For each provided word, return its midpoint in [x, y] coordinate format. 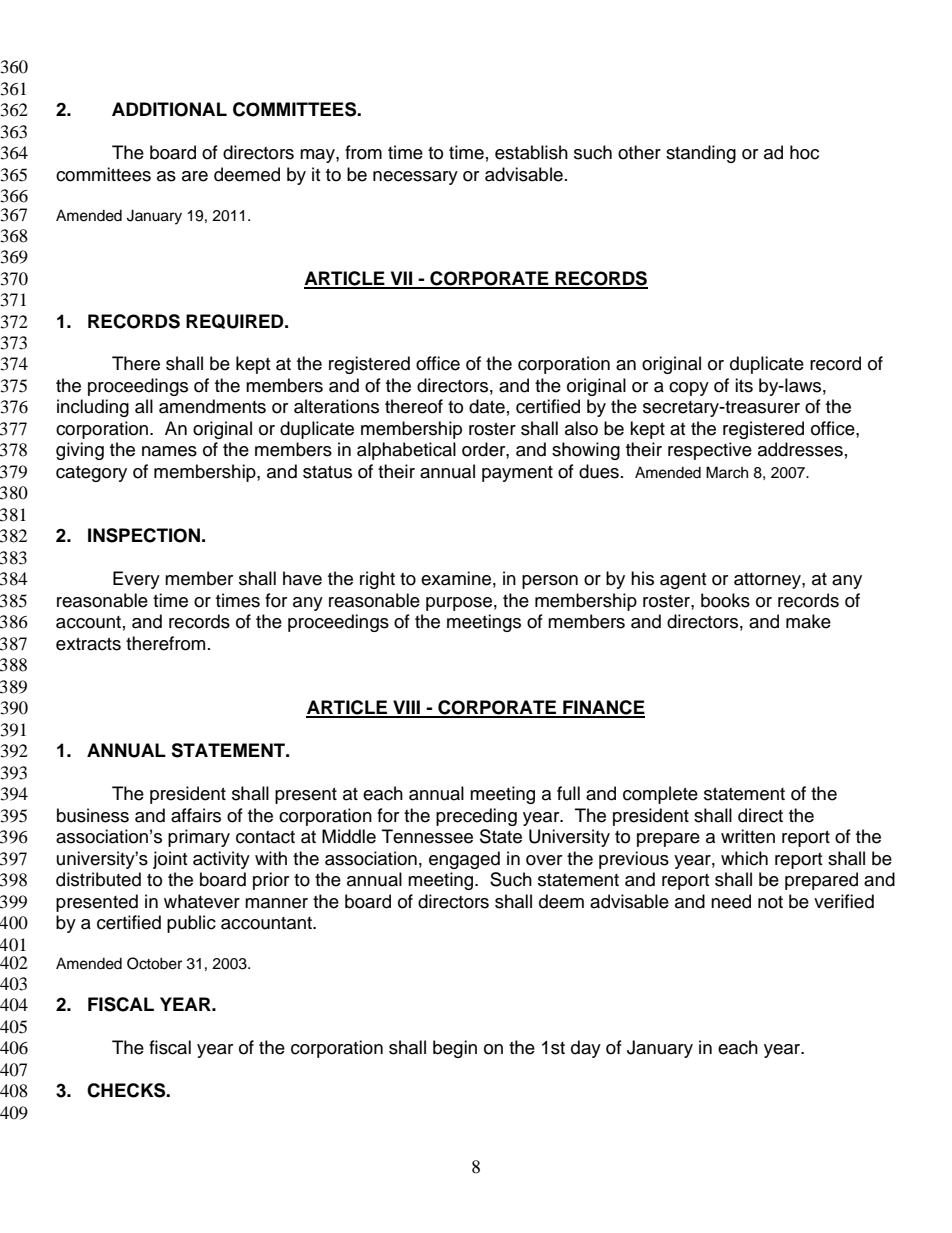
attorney [768, 581]
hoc [804, 152]
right [377, 580]
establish [531, 152]
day [586, 1049]
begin [455, 1049]
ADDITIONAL [169, 109]
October [154, 963]
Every [136, 580]
